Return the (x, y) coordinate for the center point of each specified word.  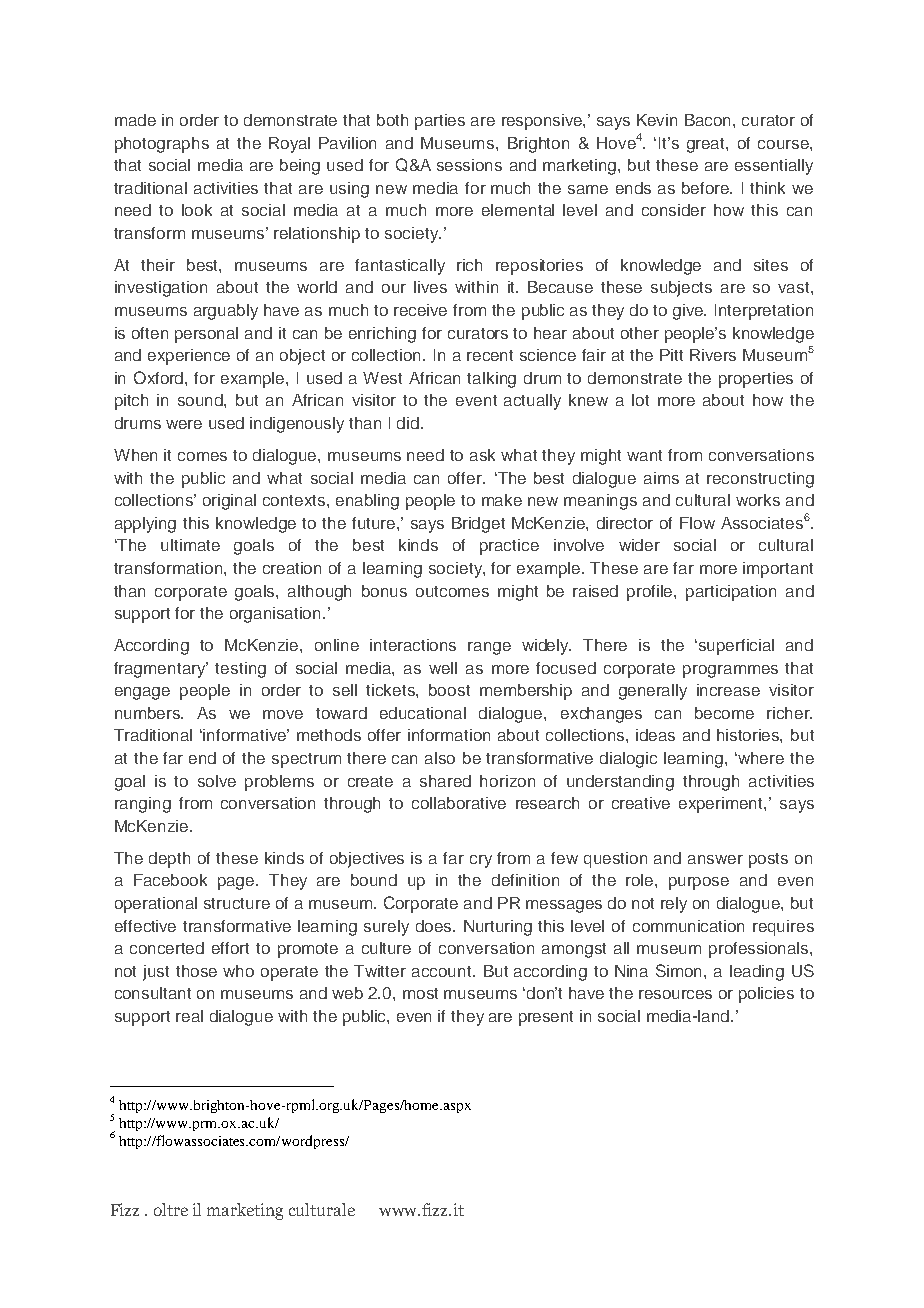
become (724, 713)
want (644, 455)
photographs (162, 145)
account (443, 971)
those (196, 971)
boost (449, 690)
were (184, 424)
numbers (149, 713)
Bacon (709, 120)
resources (675, 994)
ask (482, 455)
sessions (469, 165)
